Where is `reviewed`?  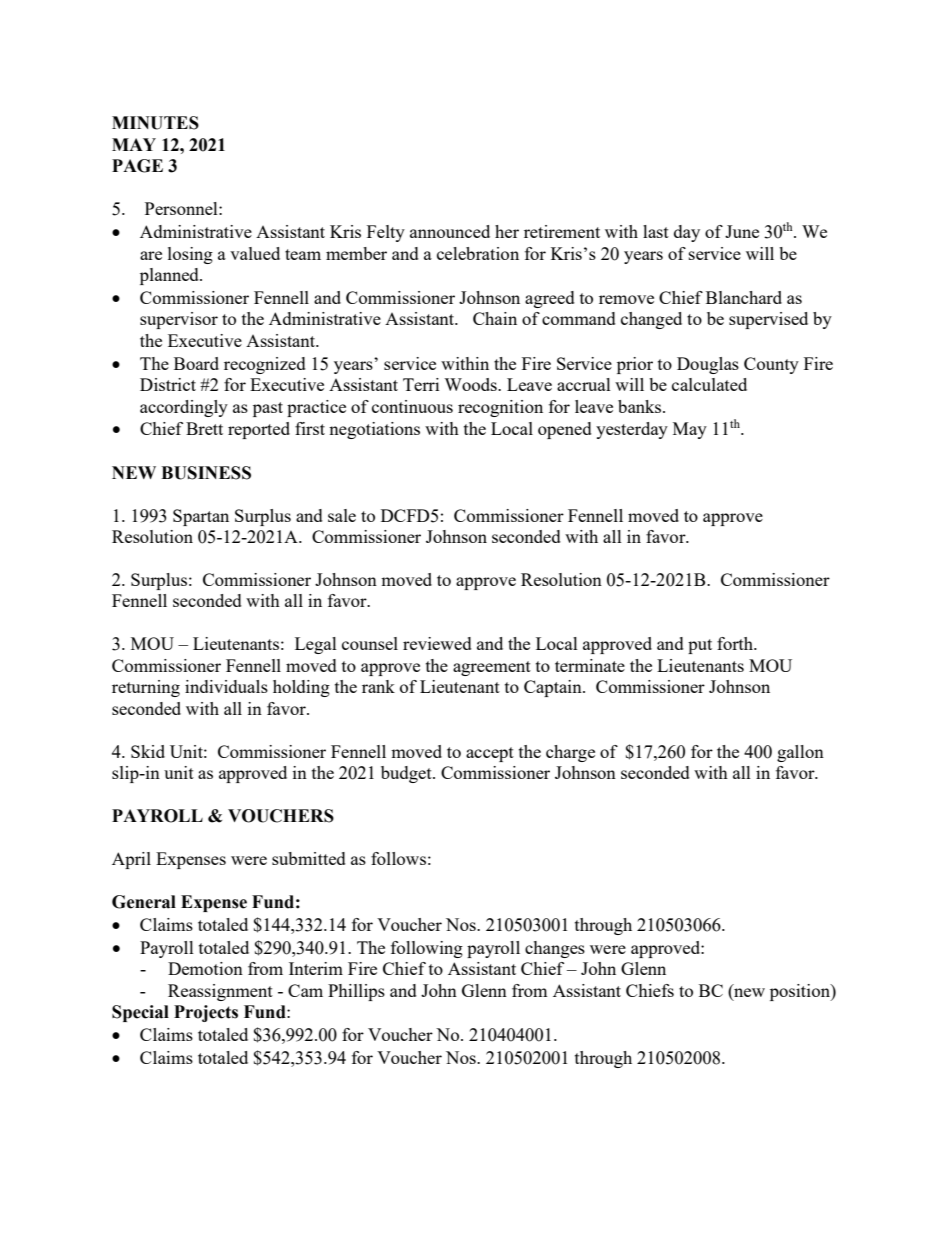
reviewed is located at coordinates (437, 643).
